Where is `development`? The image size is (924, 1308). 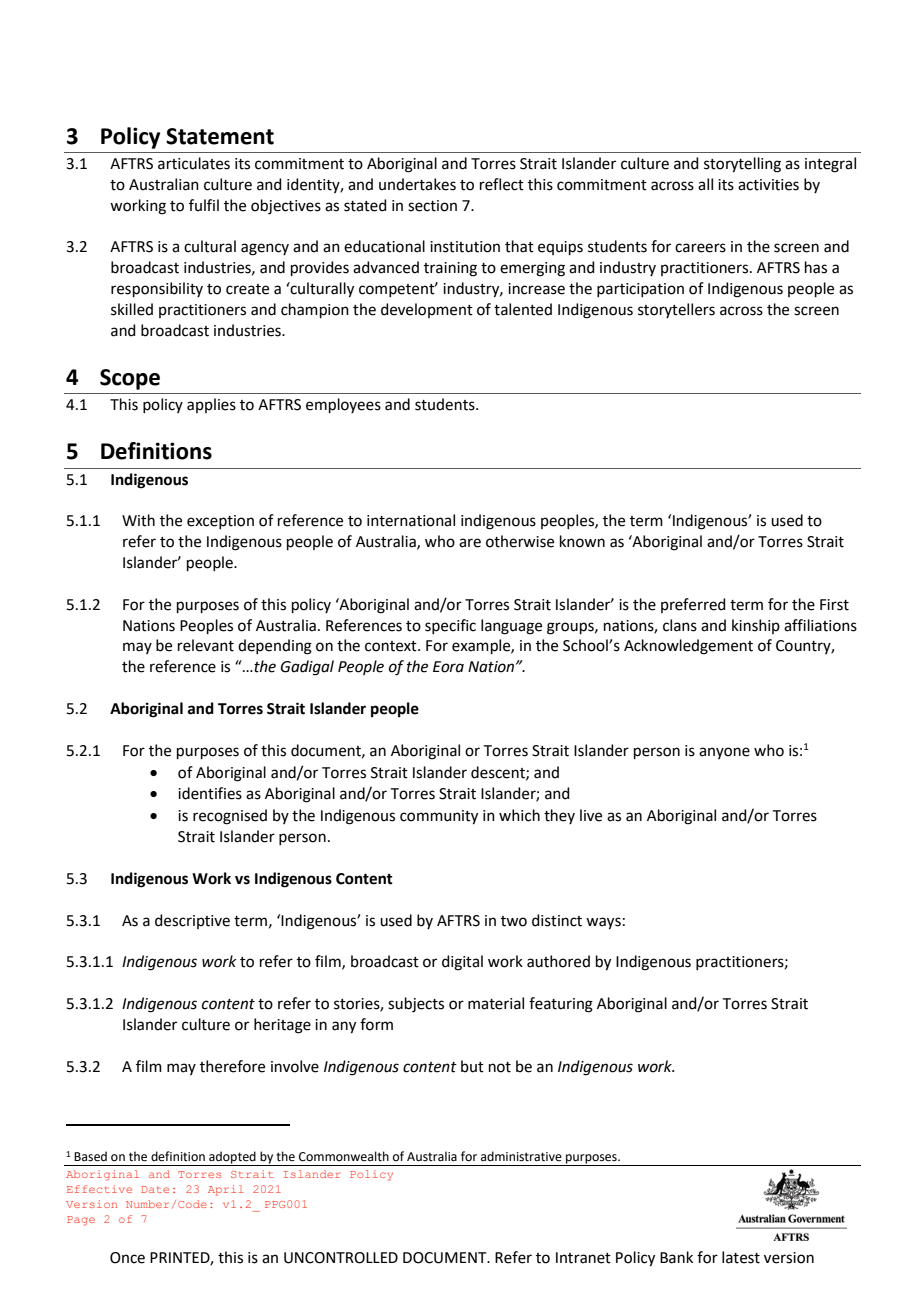 development is located at coordinates (427, 310).
